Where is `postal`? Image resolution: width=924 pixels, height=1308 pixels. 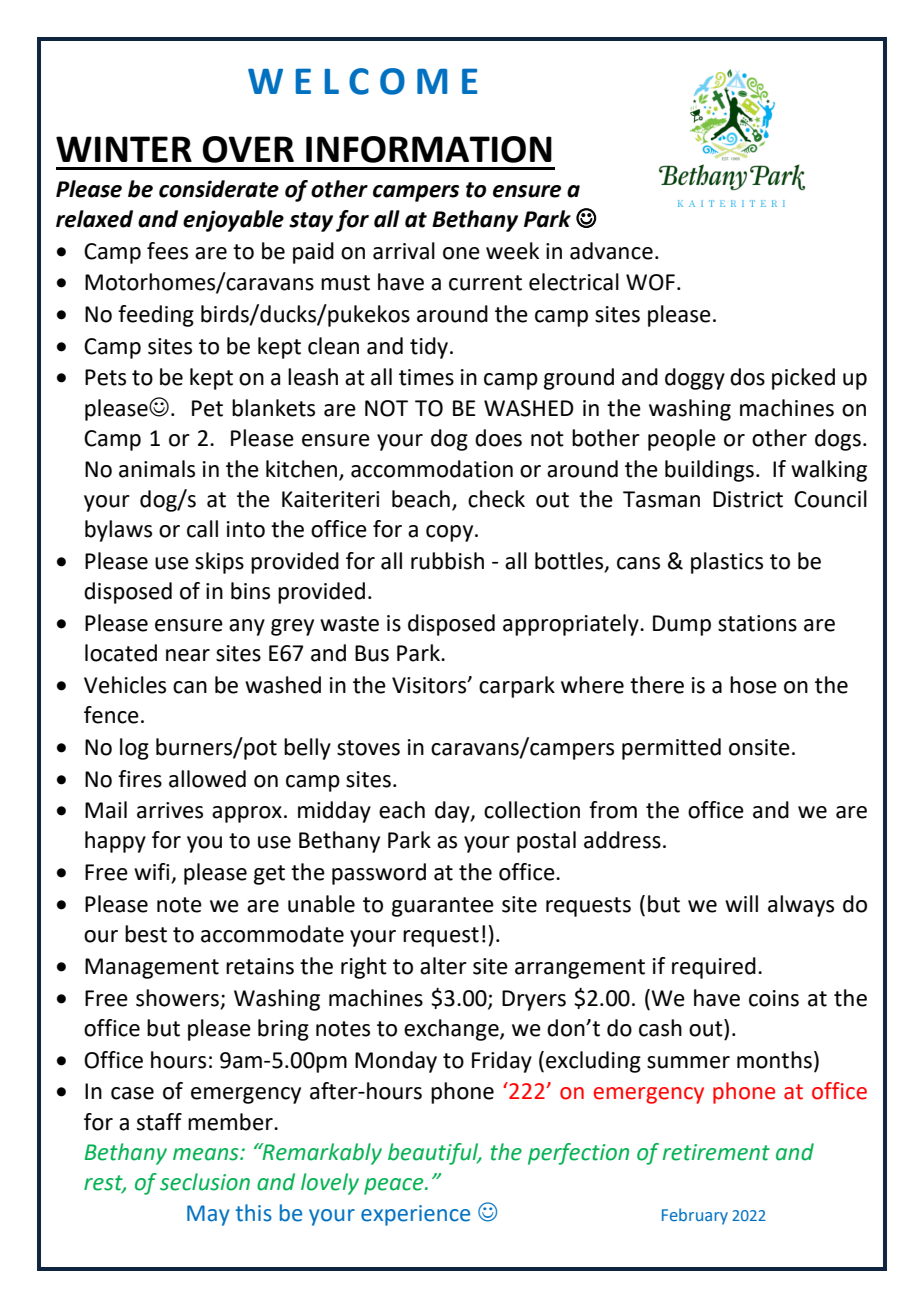 postal is located at coordinates (546, 842).
